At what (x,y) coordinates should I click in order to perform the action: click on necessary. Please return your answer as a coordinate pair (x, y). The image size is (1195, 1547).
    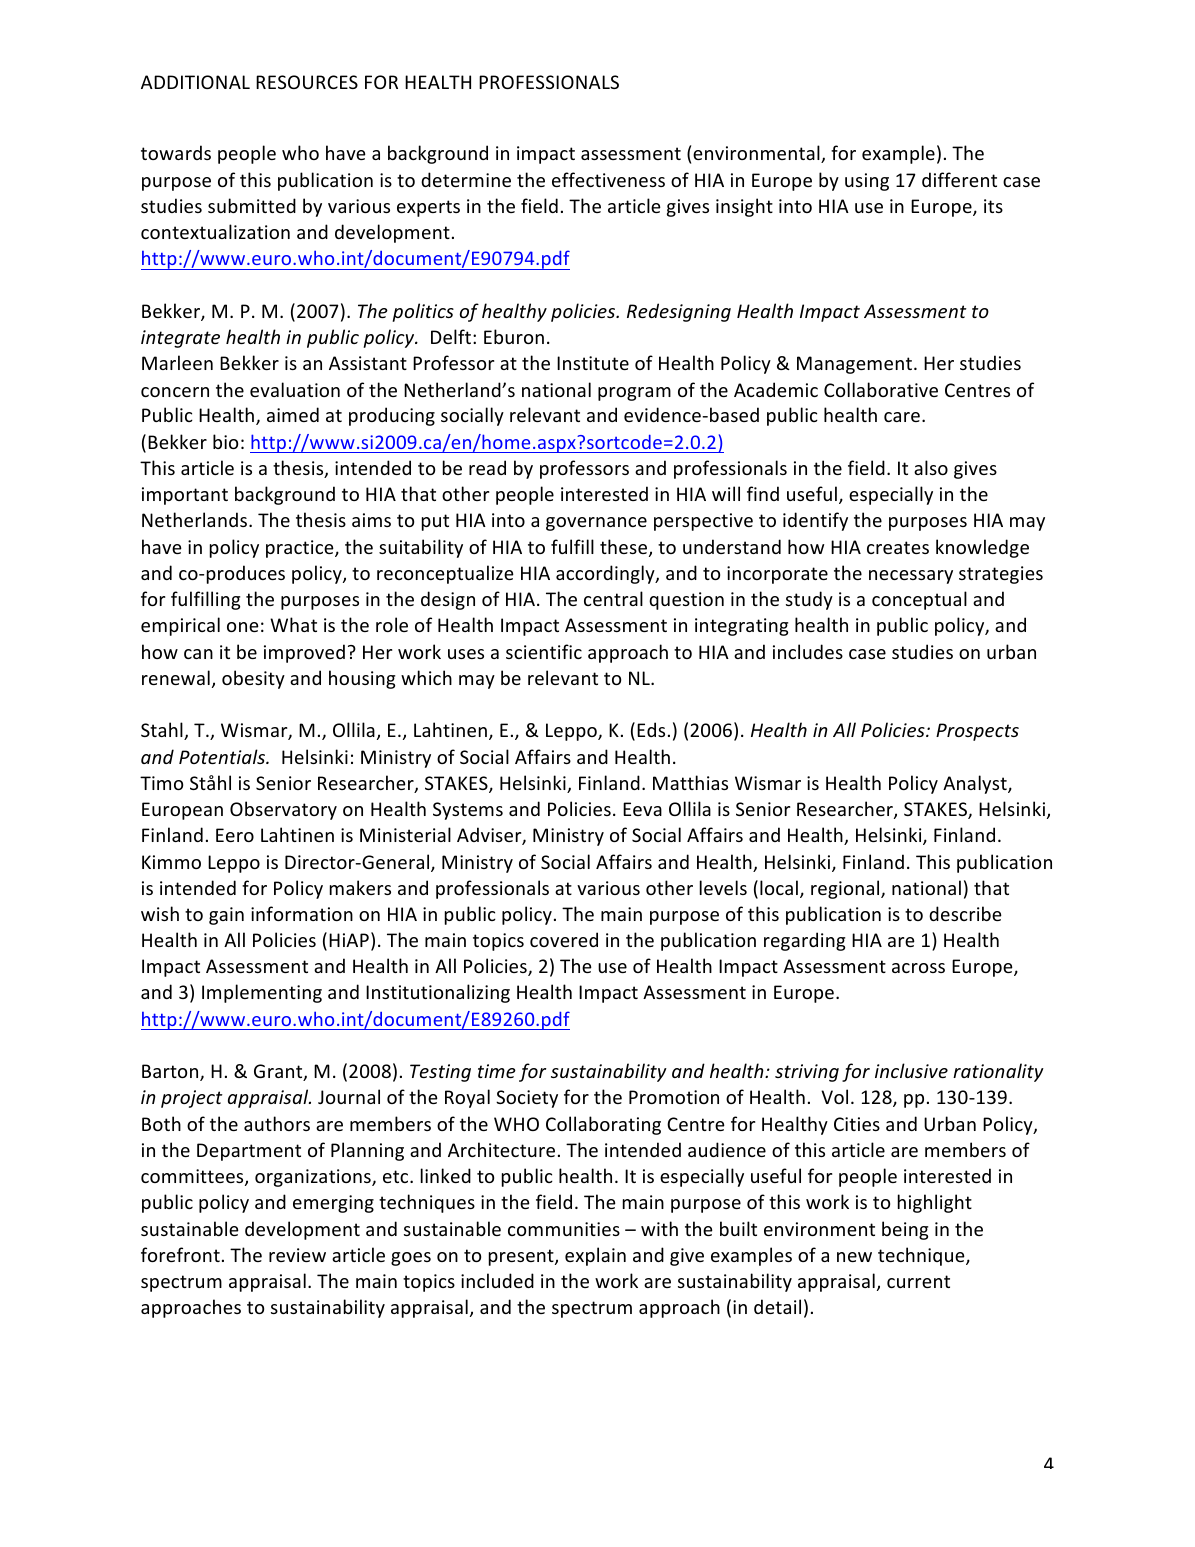
    Looking at the image, I should click on (911, 577).
